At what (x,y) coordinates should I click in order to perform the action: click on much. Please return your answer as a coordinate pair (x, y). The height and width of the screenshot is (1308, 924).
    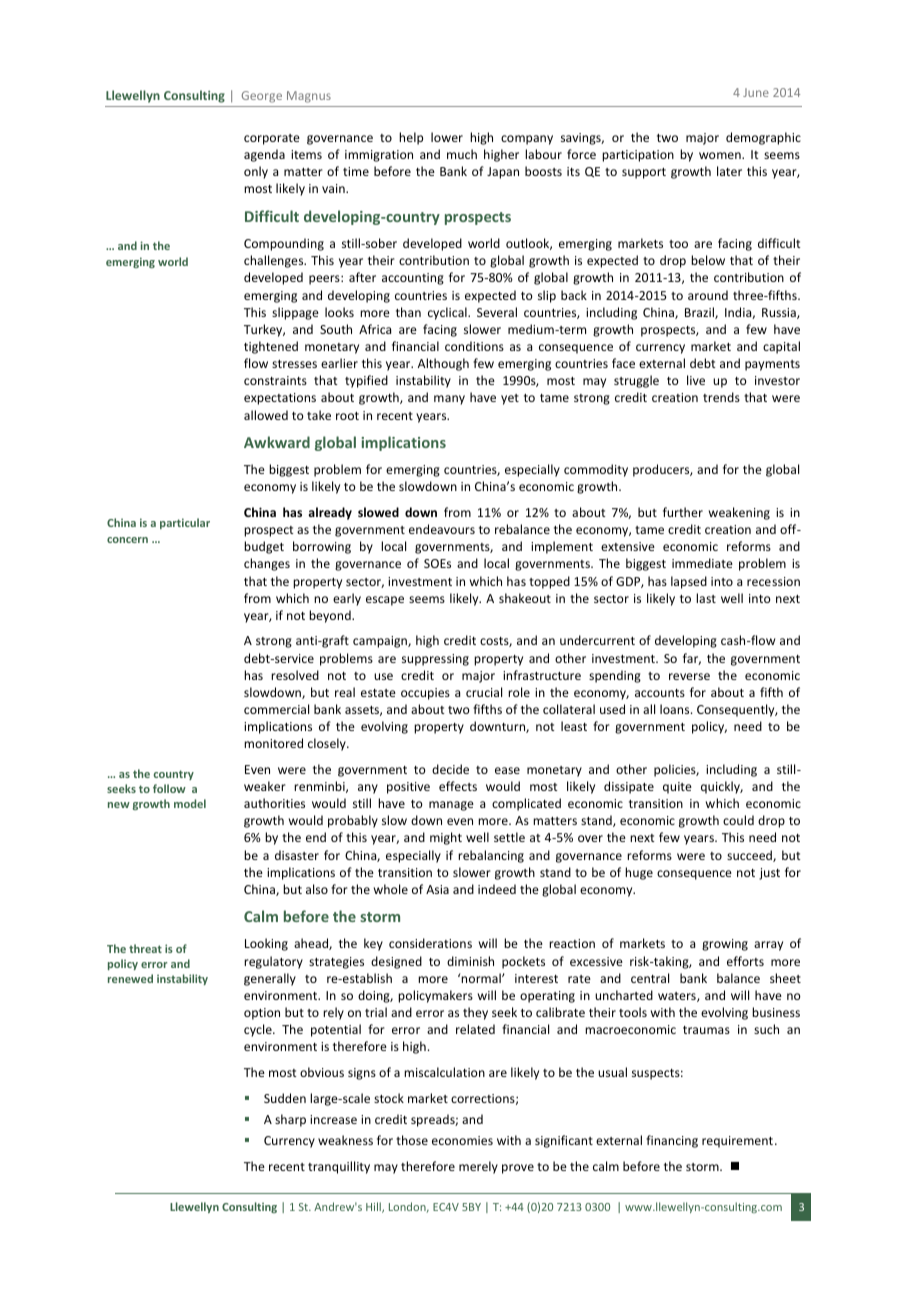
    Looking at the image, I should click on (462, 154).
